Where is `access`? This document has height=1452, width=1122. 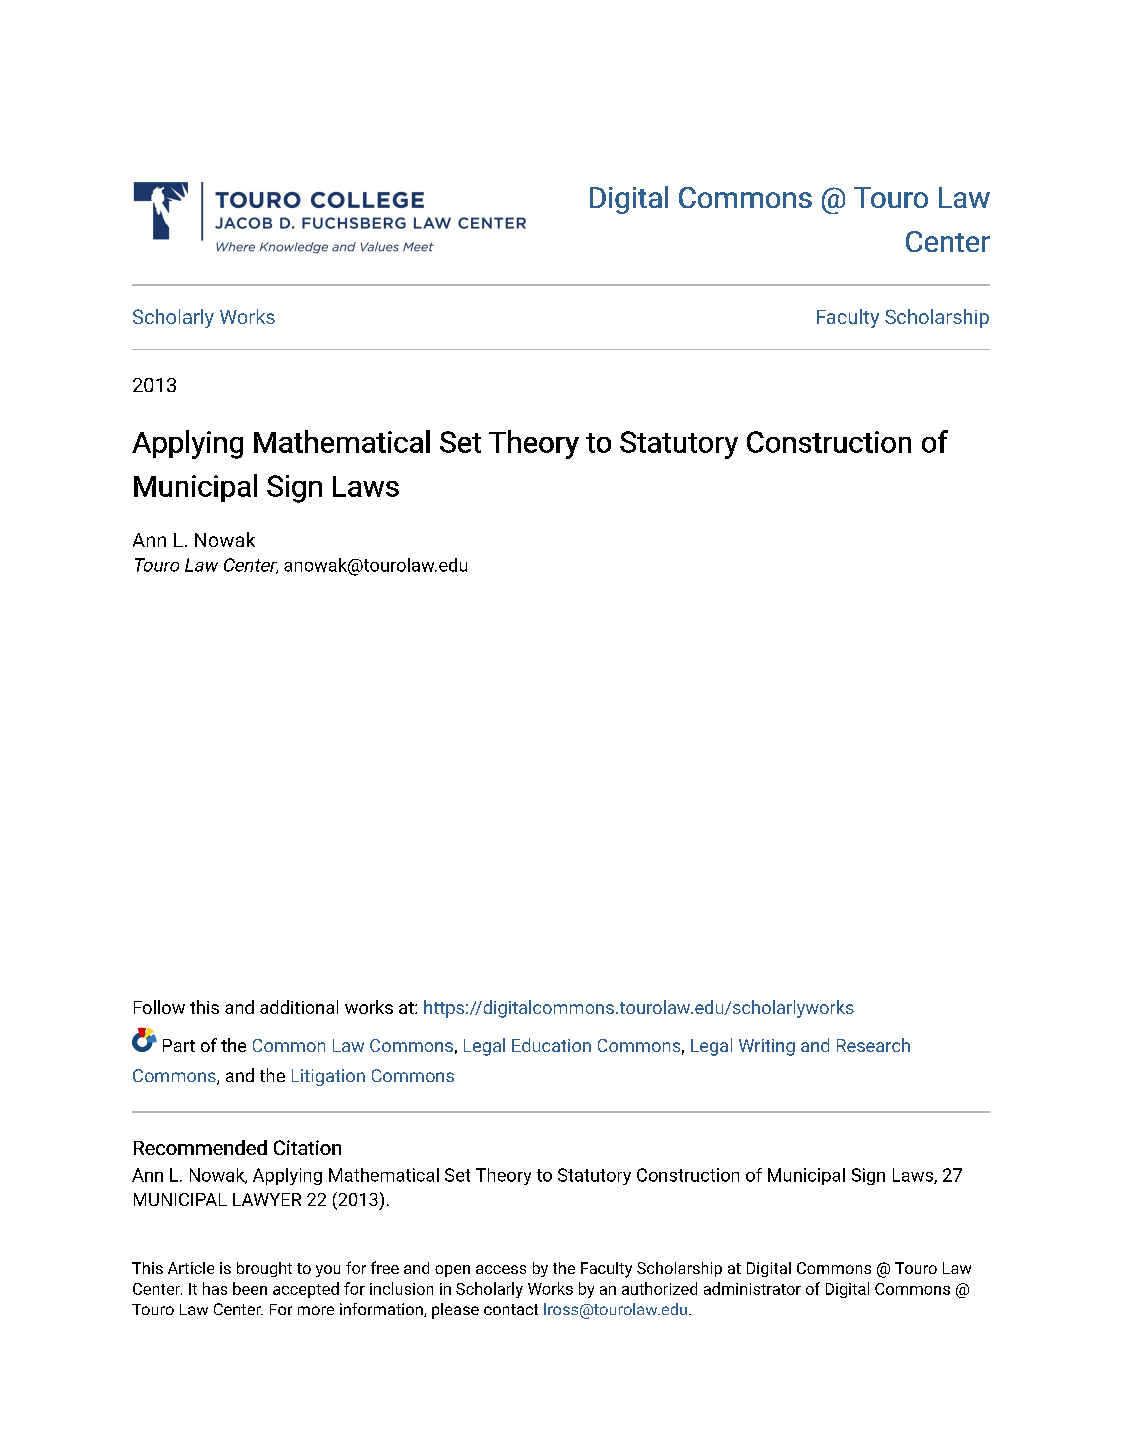 access is located at coordinates (501, 1269).
